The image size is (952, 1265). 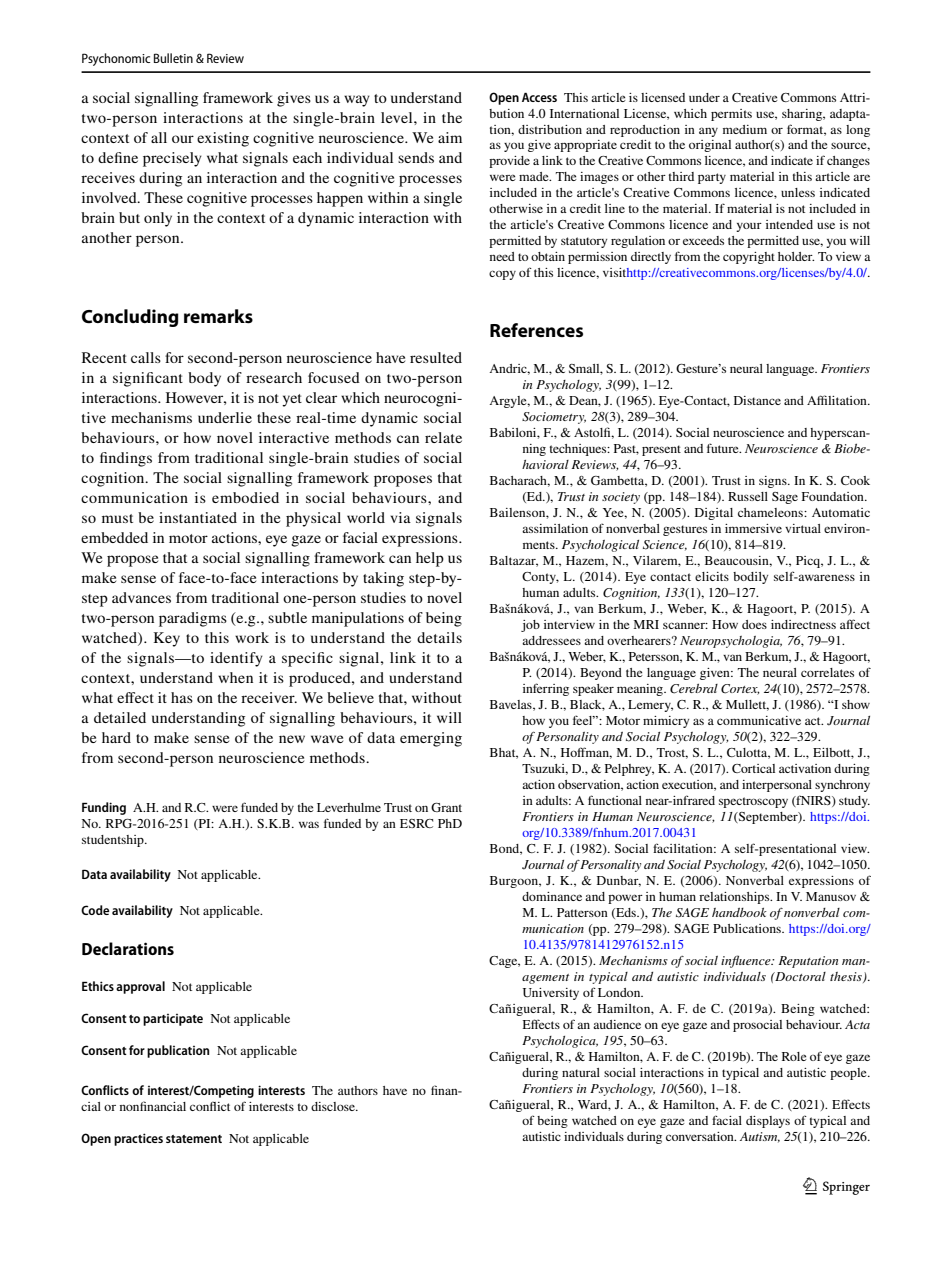 I want to click on displays, so click(x=768, y=1122).
